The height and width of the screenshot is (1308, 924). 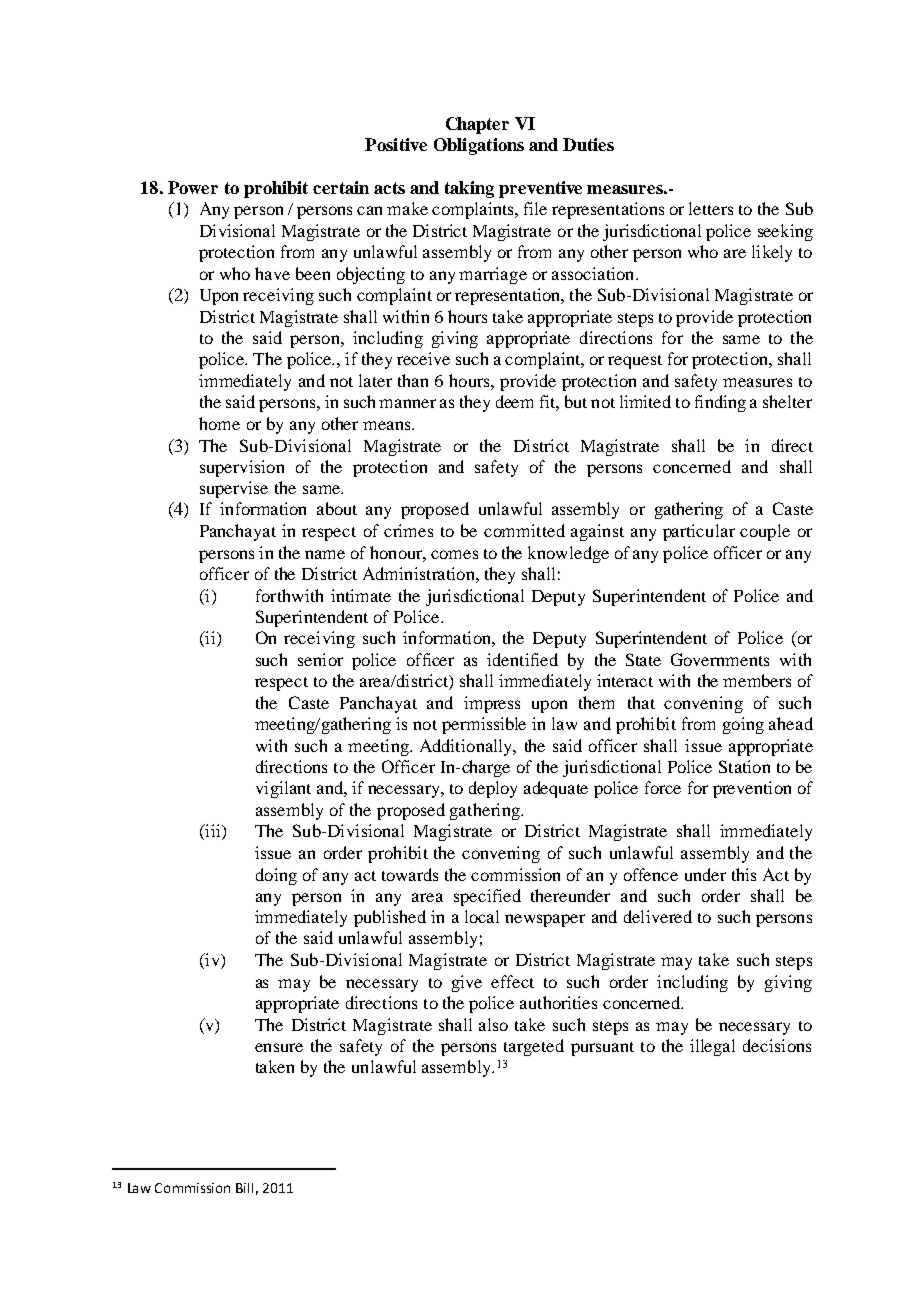 What do you see at coordinates (712, 1047) in the screenshot?
I see `illegal` at bounding box center [712, 1047].
